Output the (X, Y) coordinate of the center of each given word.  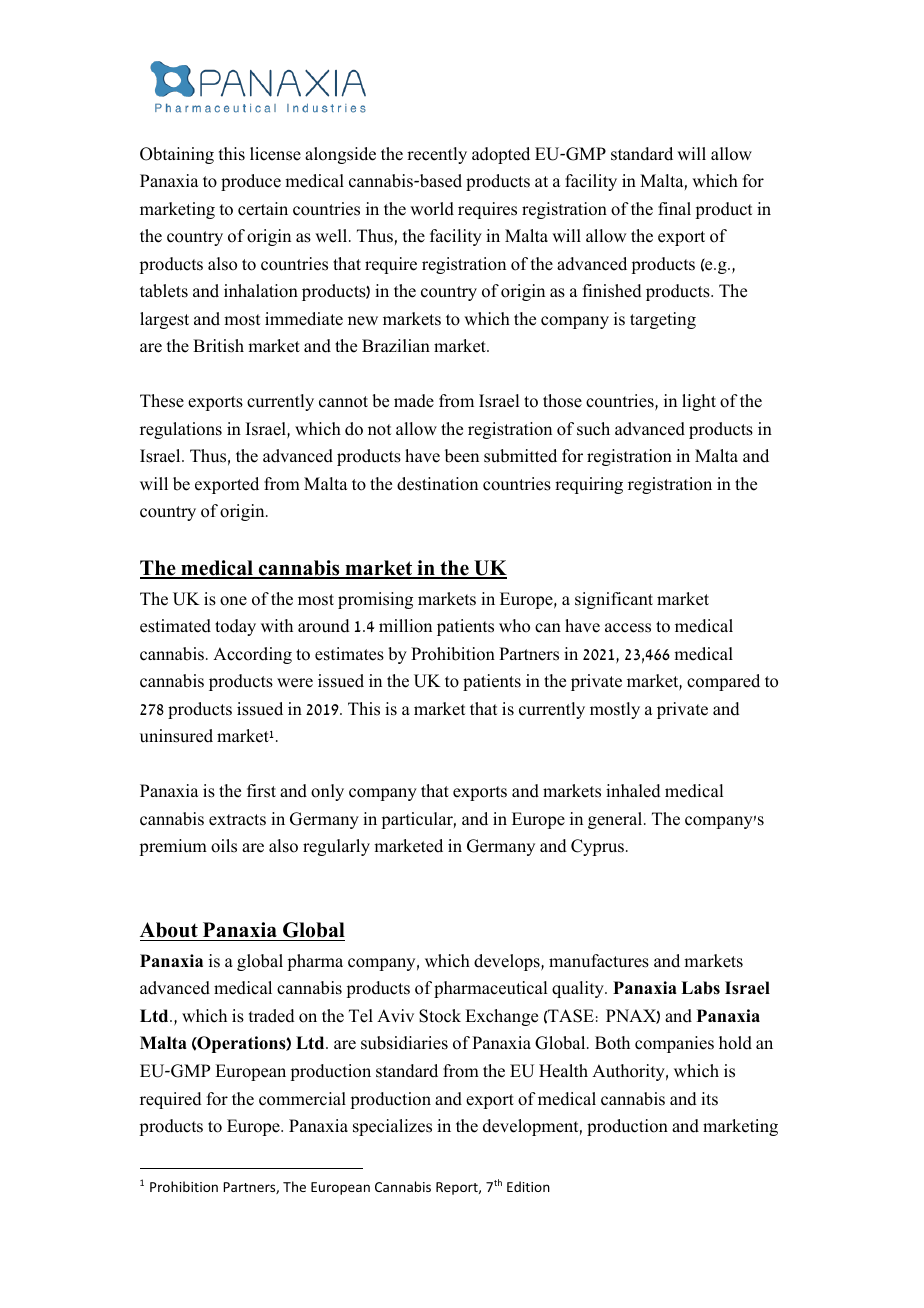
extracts (237, 820)
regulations (181, 430)
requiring (589, 485)
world (432, 209)
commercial (302, 1099)
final (674, 208)
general (616, 820)
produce (251, 182)
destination (437, 484)
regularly (336, 847)
